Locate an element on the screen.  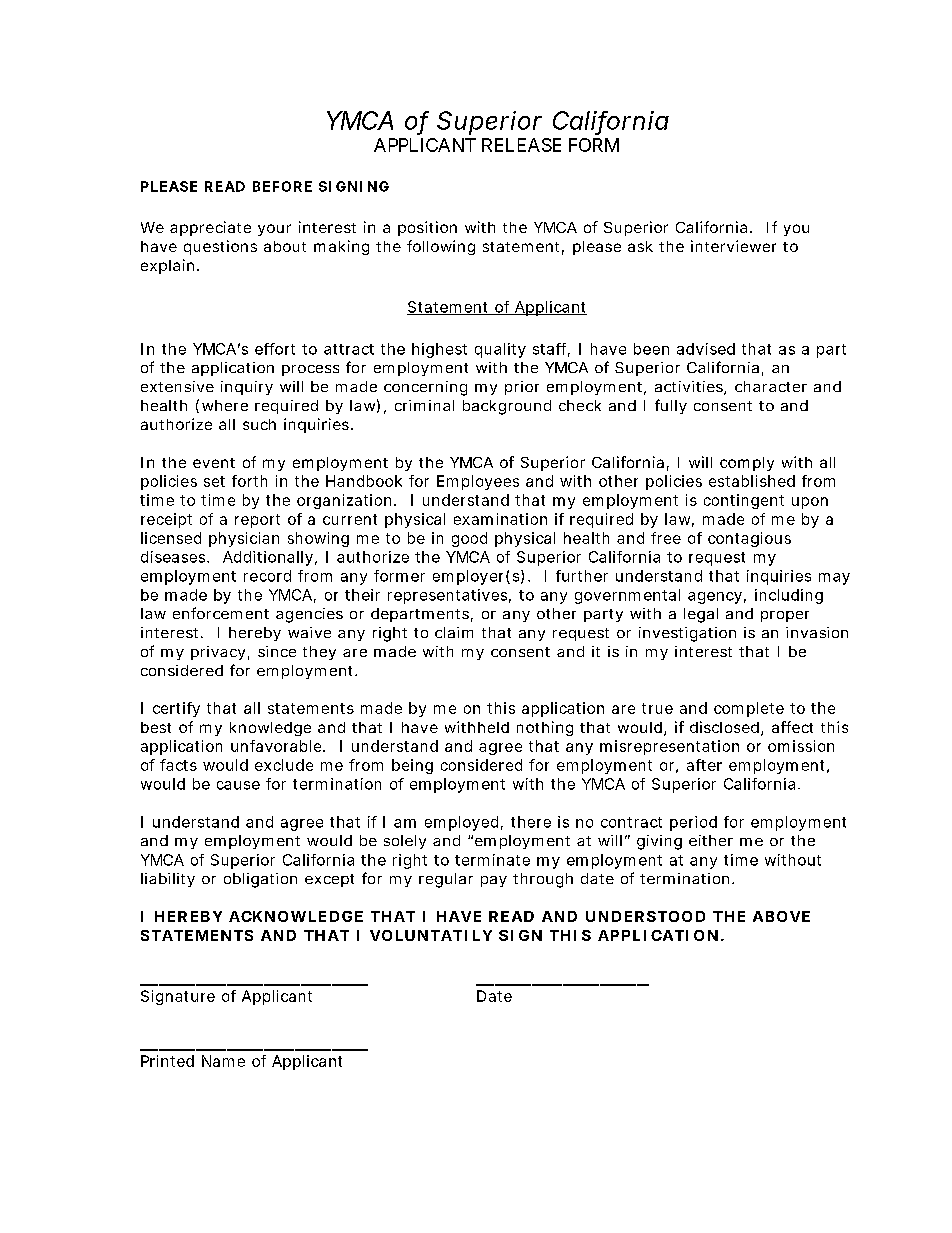
interviewer is located at coordinates (733, 246).
